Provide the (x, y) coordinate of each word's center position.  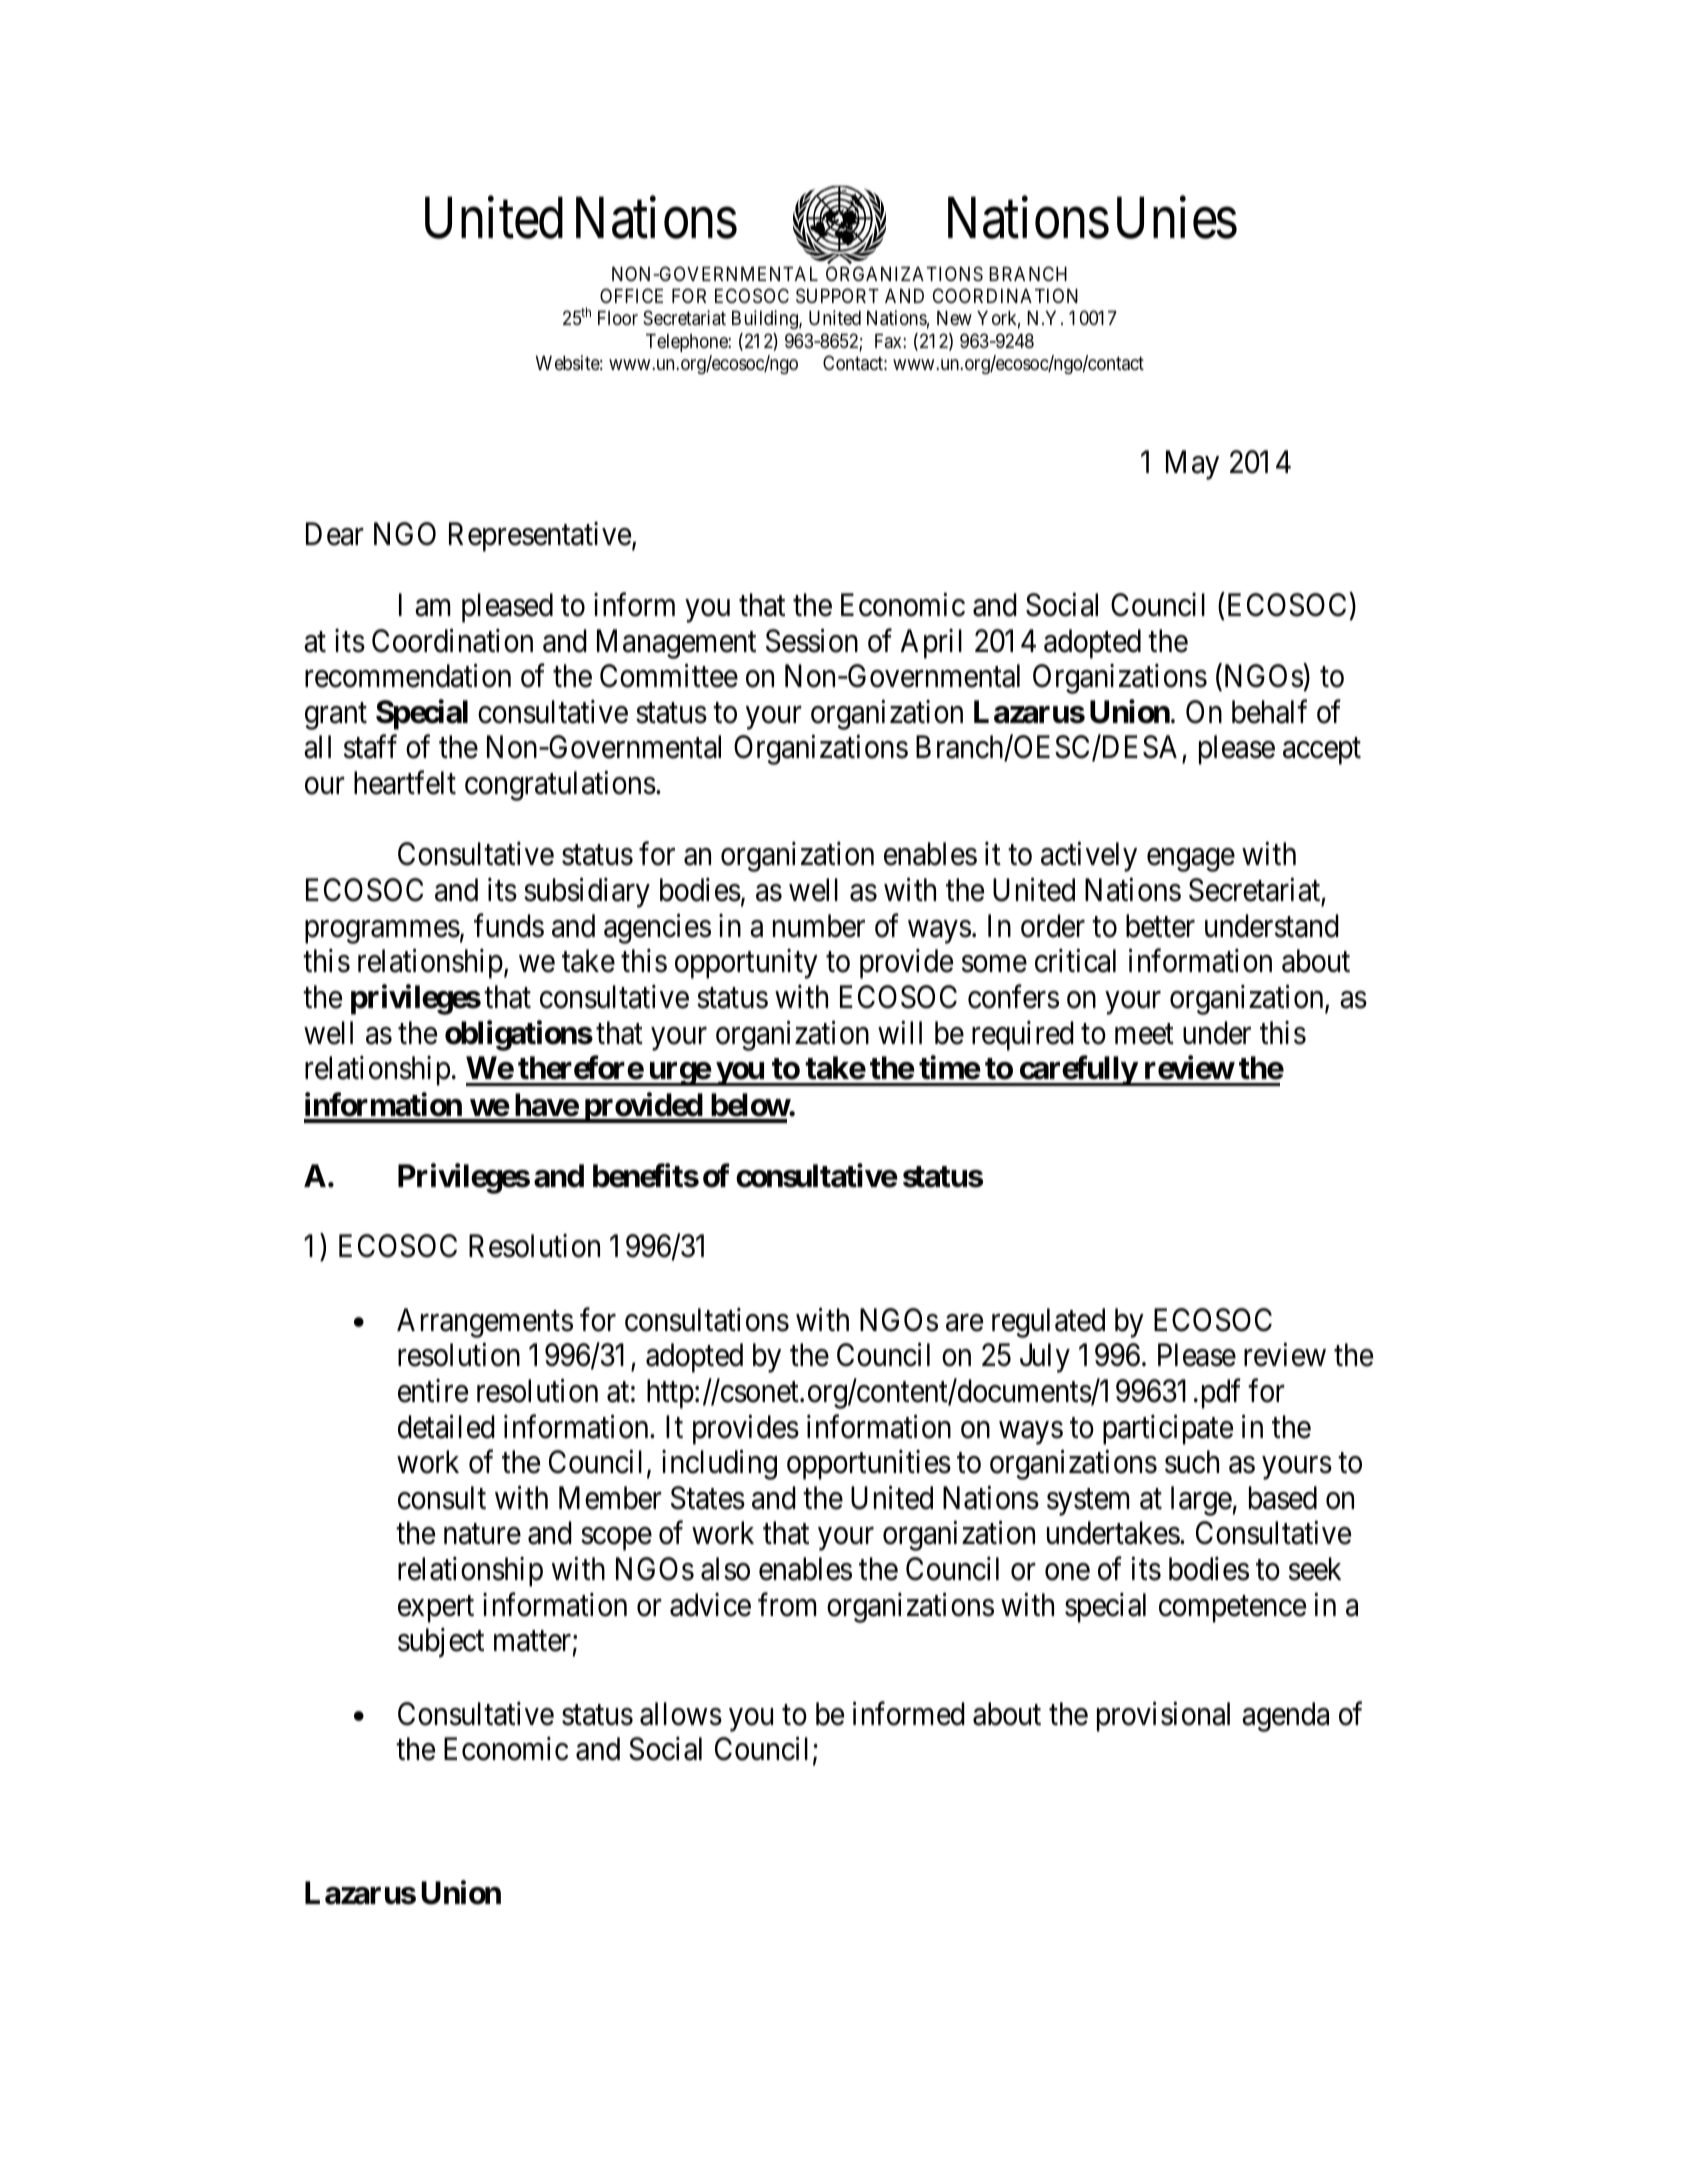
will (900, 1032)
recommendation (408, 676)
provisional (1163, 1717)
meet (1144, 1034)
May (1192, 465)
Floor (618, 318)
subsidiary (587, 893)
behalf (1269, 712)
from (787, 1604)
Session (812, 641)
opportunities (869, 1465)
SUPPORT (837, 296)
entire (433, 1391)
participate (1168, 1430)
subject (441, 1643)
